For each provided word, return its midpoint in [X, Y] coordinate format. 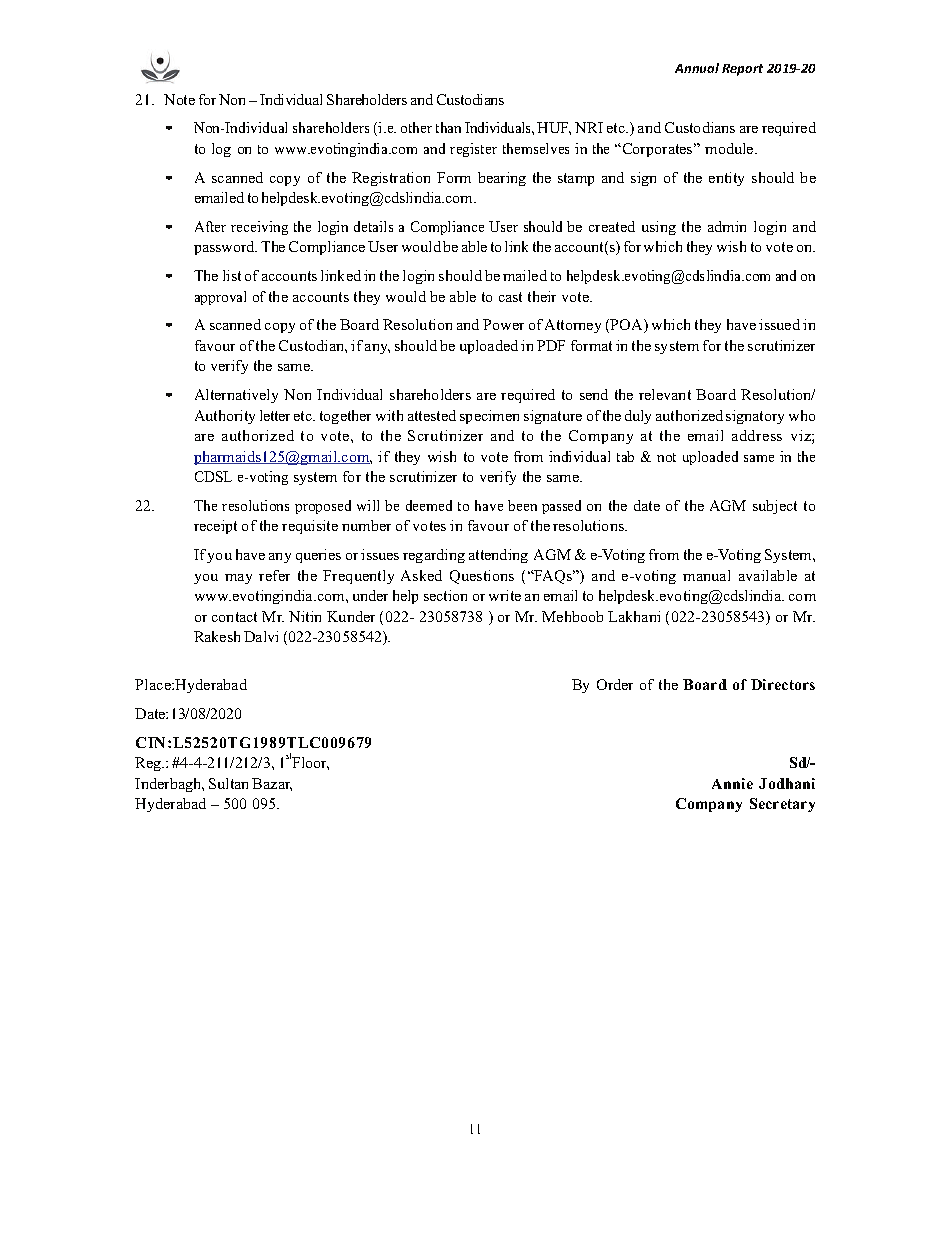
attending [498, 556]
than [448, 127]
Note [179, 99]
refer [274, 575]
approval [220, 298]
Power [503, 324]
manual [706, 575]
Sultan [228, 783]
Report [742, 70]
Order [615, 684]
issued [779, 324]
